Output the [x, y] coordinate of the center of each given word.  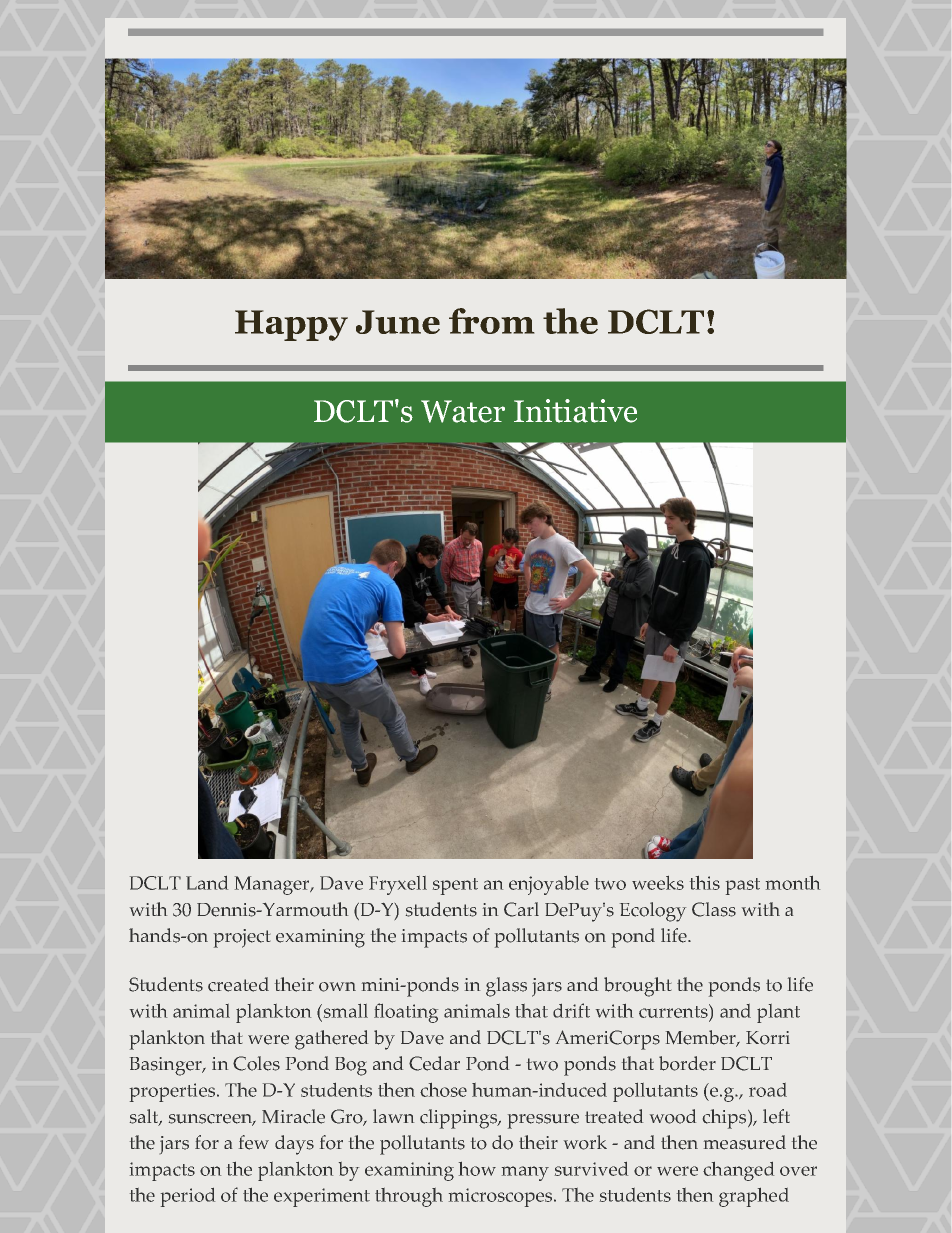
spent [455, 886]
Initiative [575, 411]
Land [207, 883]
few [254, 1142]
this [705, 883]
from [492, 321]
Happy [291, 325]
